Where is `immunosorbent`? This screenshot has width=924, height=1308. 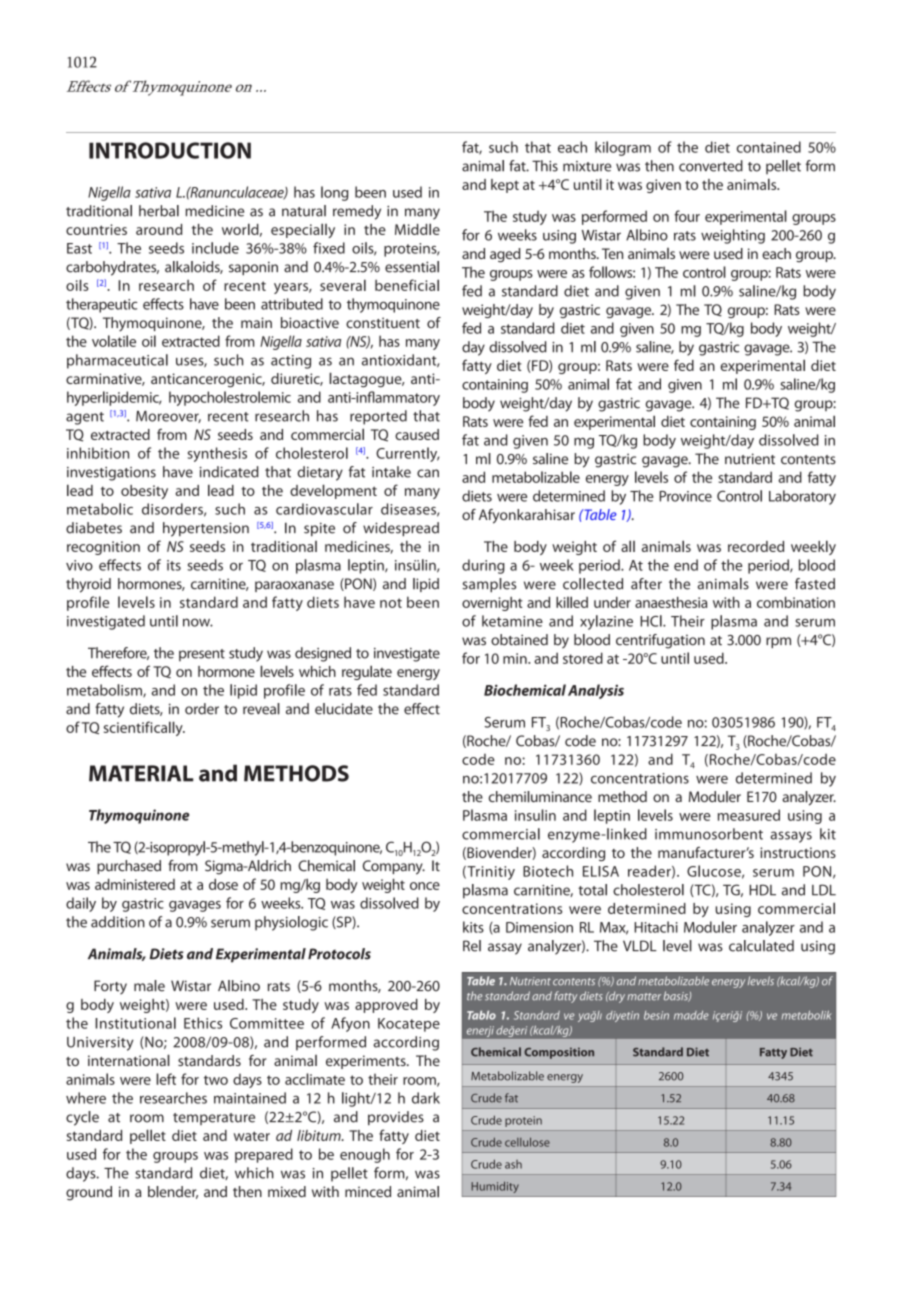 immunosorbent is located at coordinates (709, 834).
